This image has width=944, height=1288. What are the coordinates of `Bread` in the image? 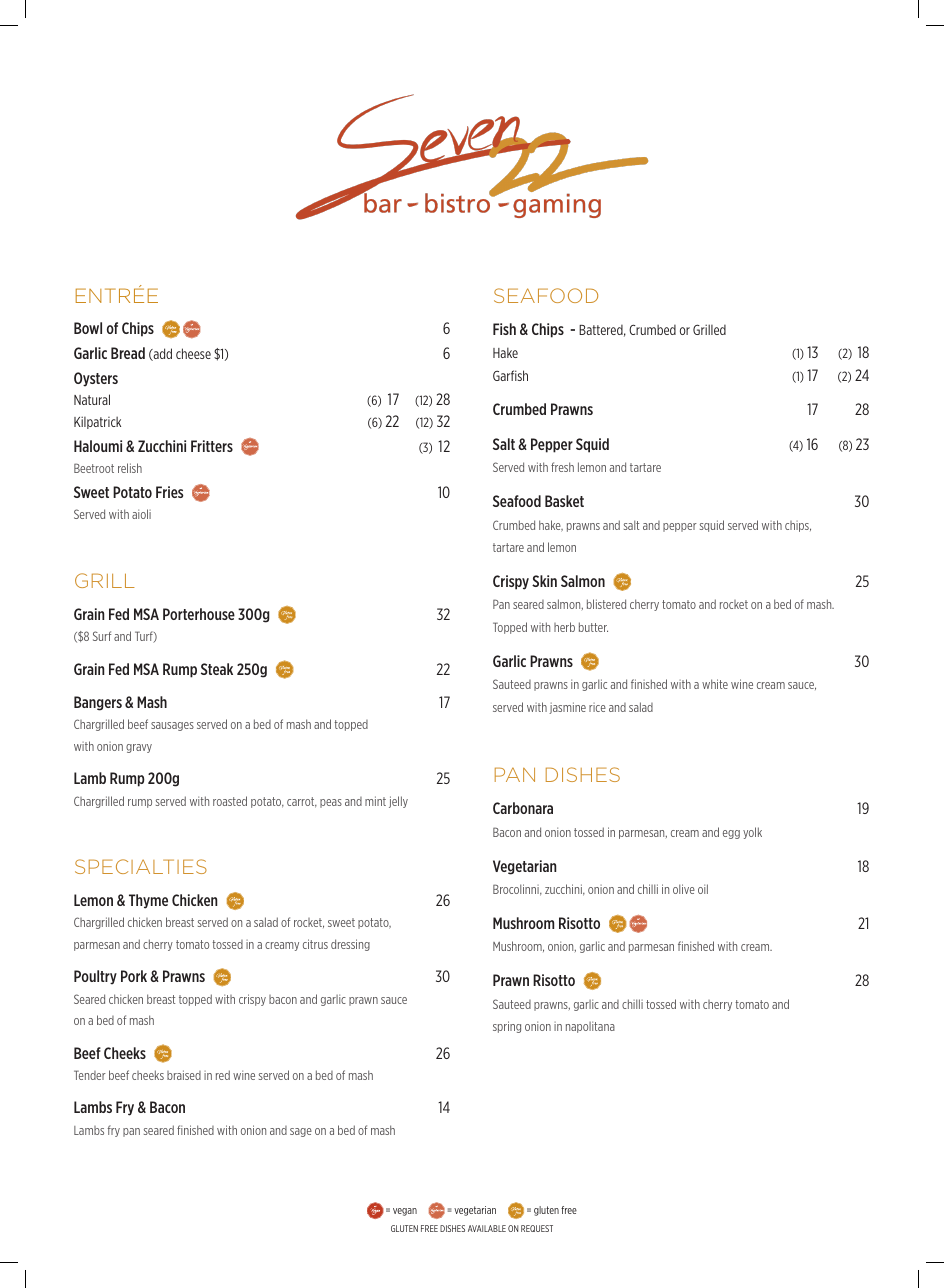 It's located at (128, 353).
